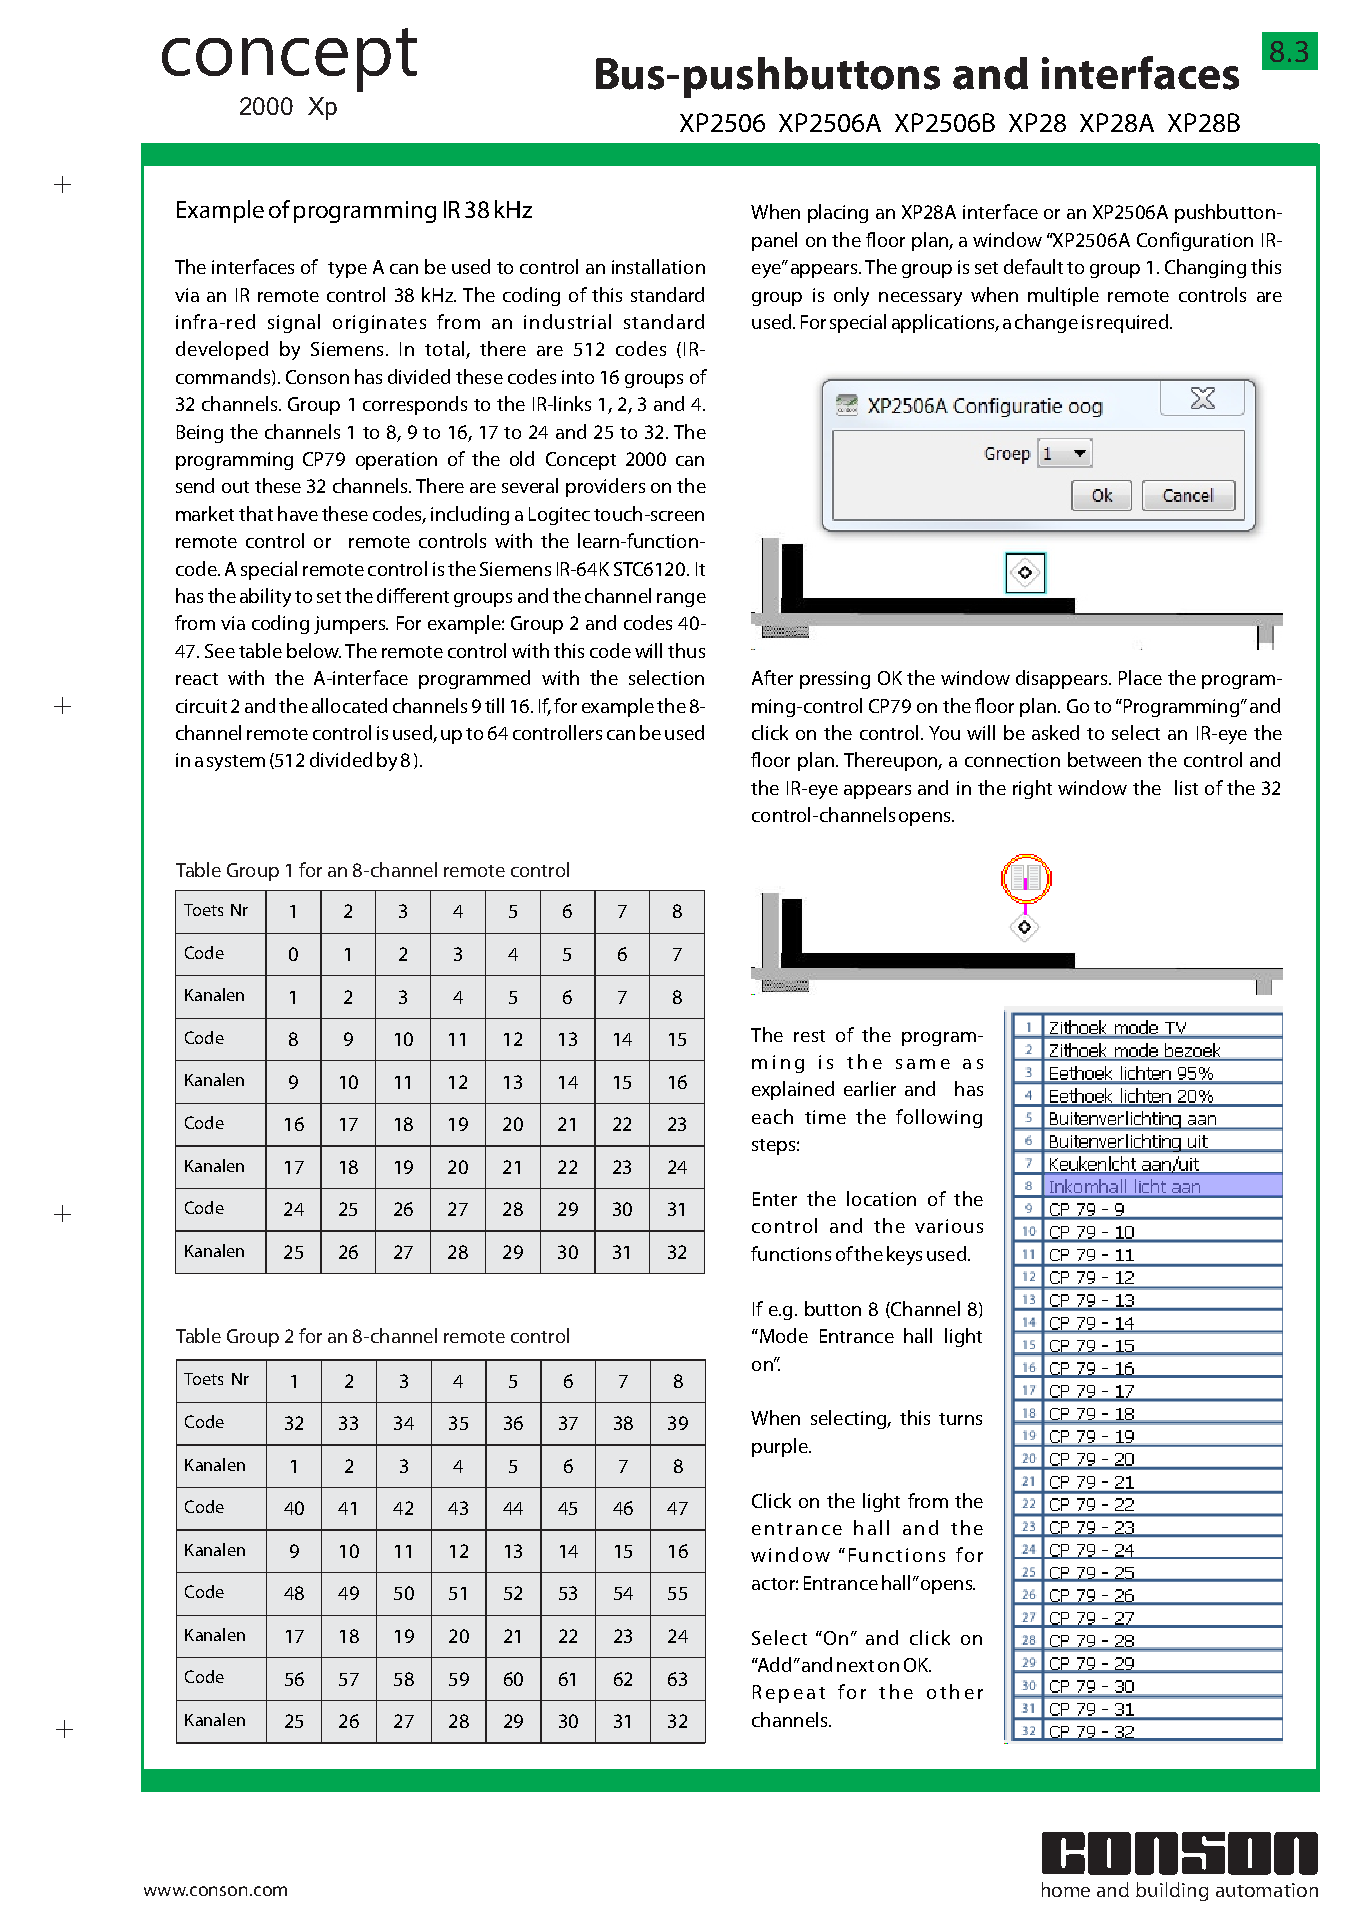 This screenshot has width=1360, height=1923. What do you see at coordinates (1066, 1889) in the screenshot?
I see `home` at bounding box center [1066, 1889].
